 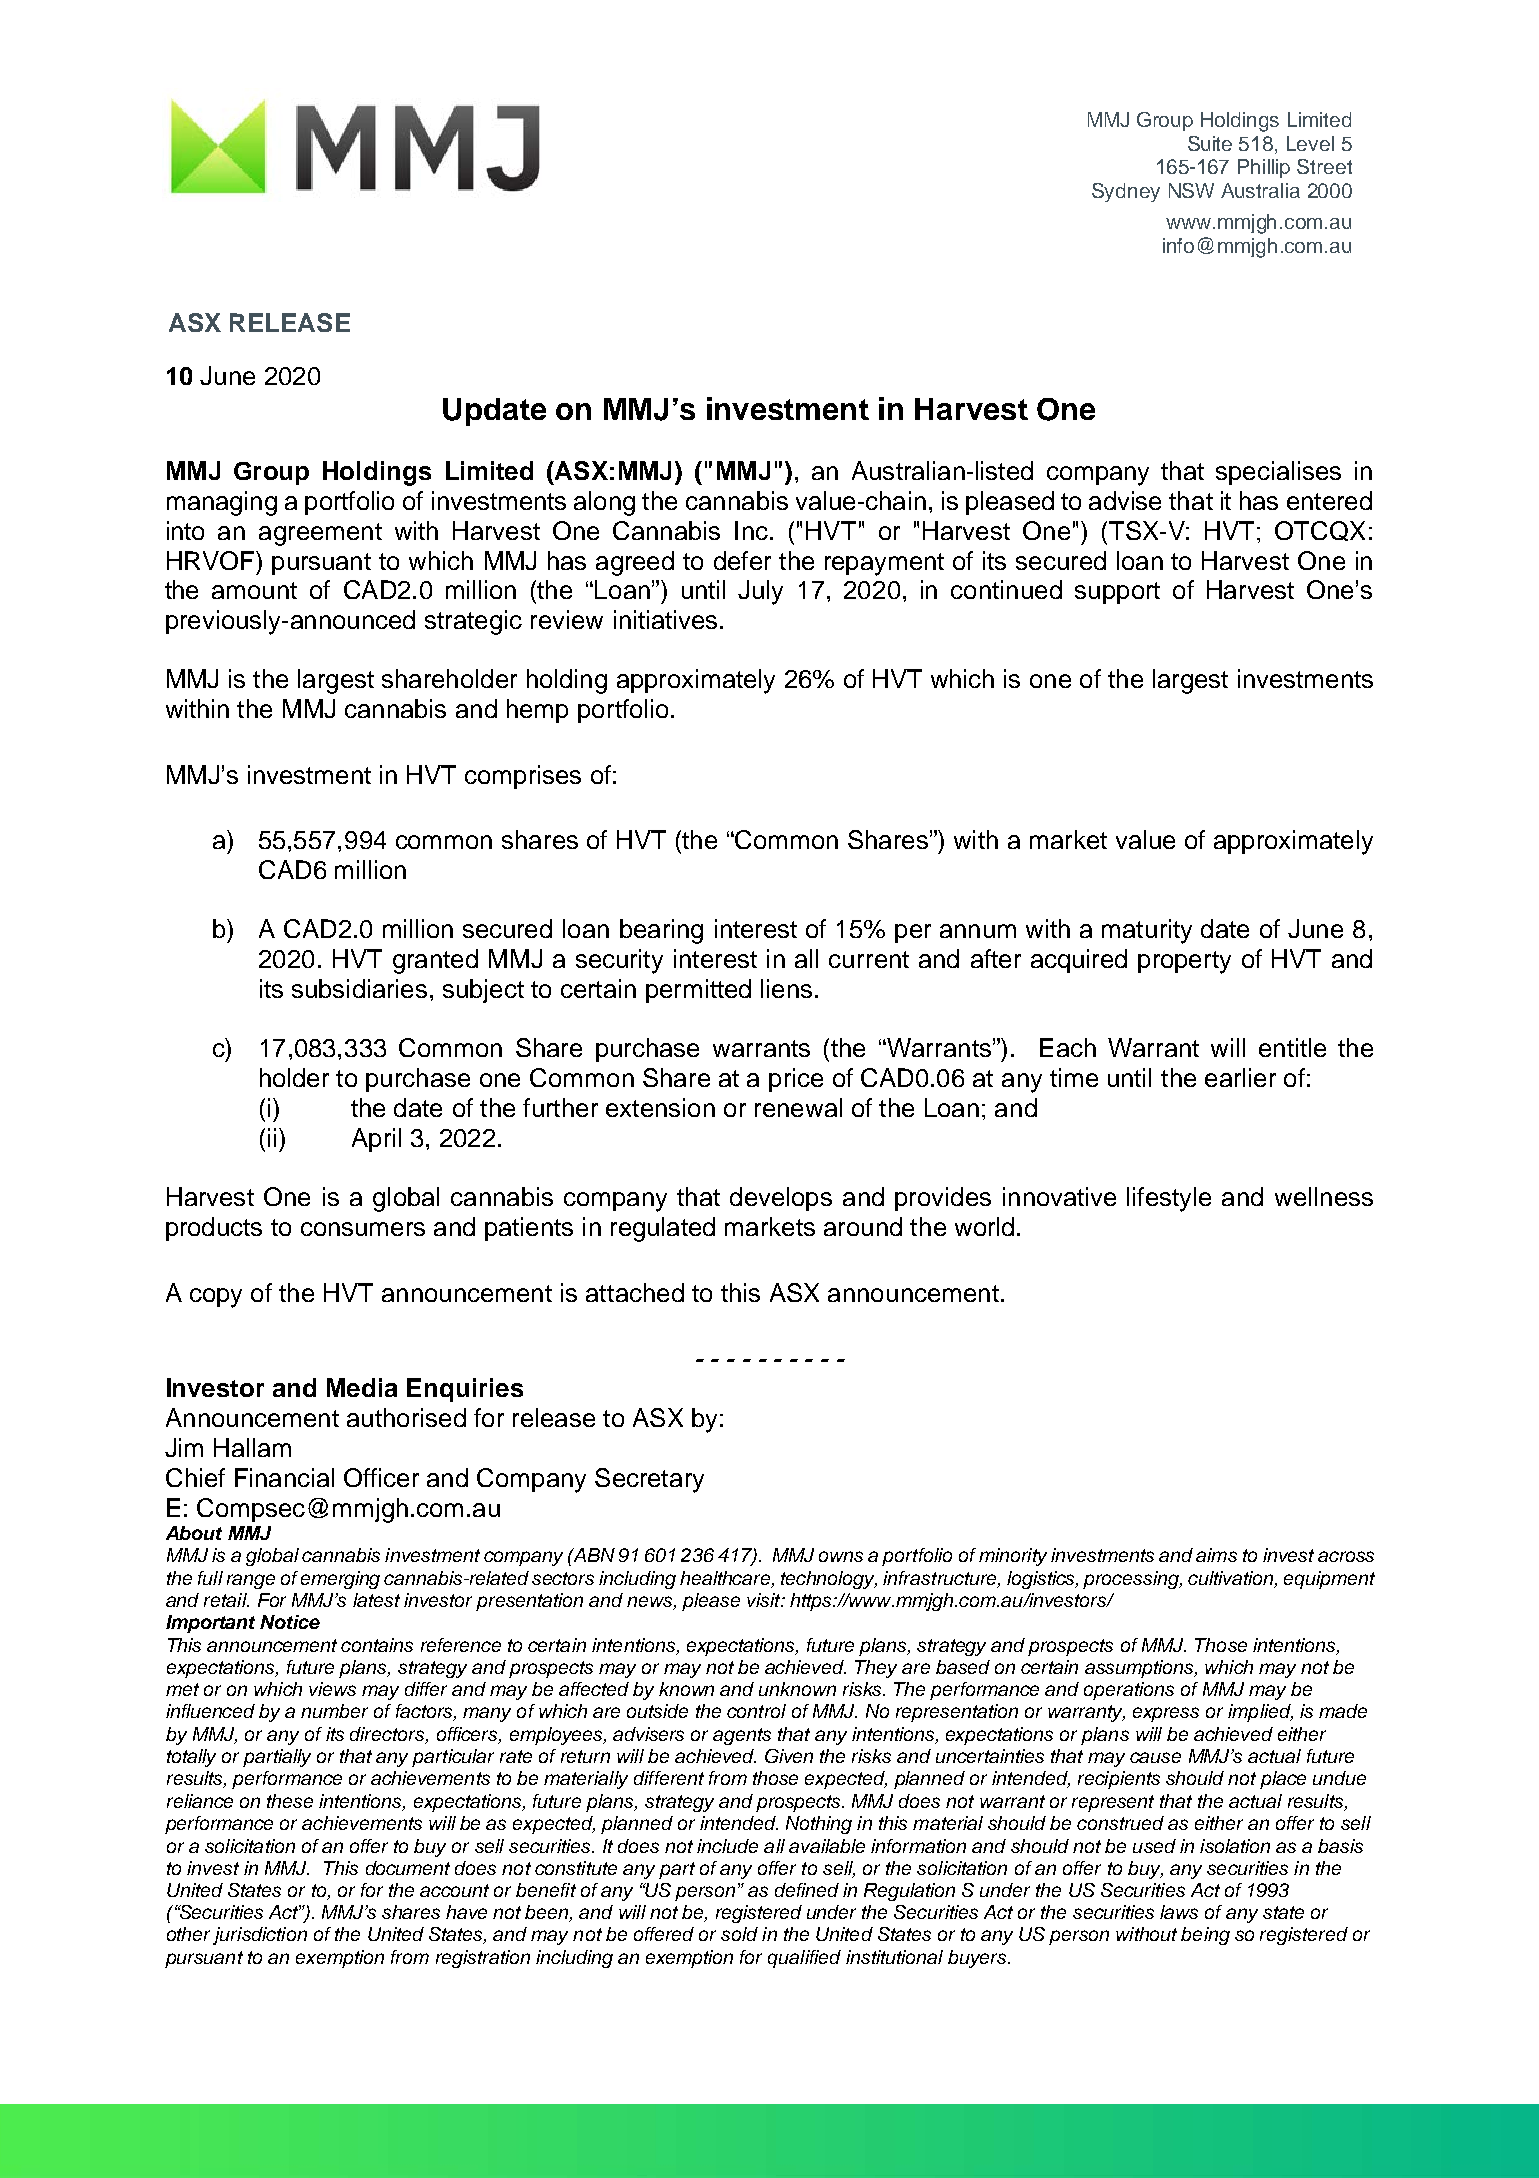 What do you see at coordinates (222, 503) in the document?
I see `managing` at bounding box center [222, 503].
